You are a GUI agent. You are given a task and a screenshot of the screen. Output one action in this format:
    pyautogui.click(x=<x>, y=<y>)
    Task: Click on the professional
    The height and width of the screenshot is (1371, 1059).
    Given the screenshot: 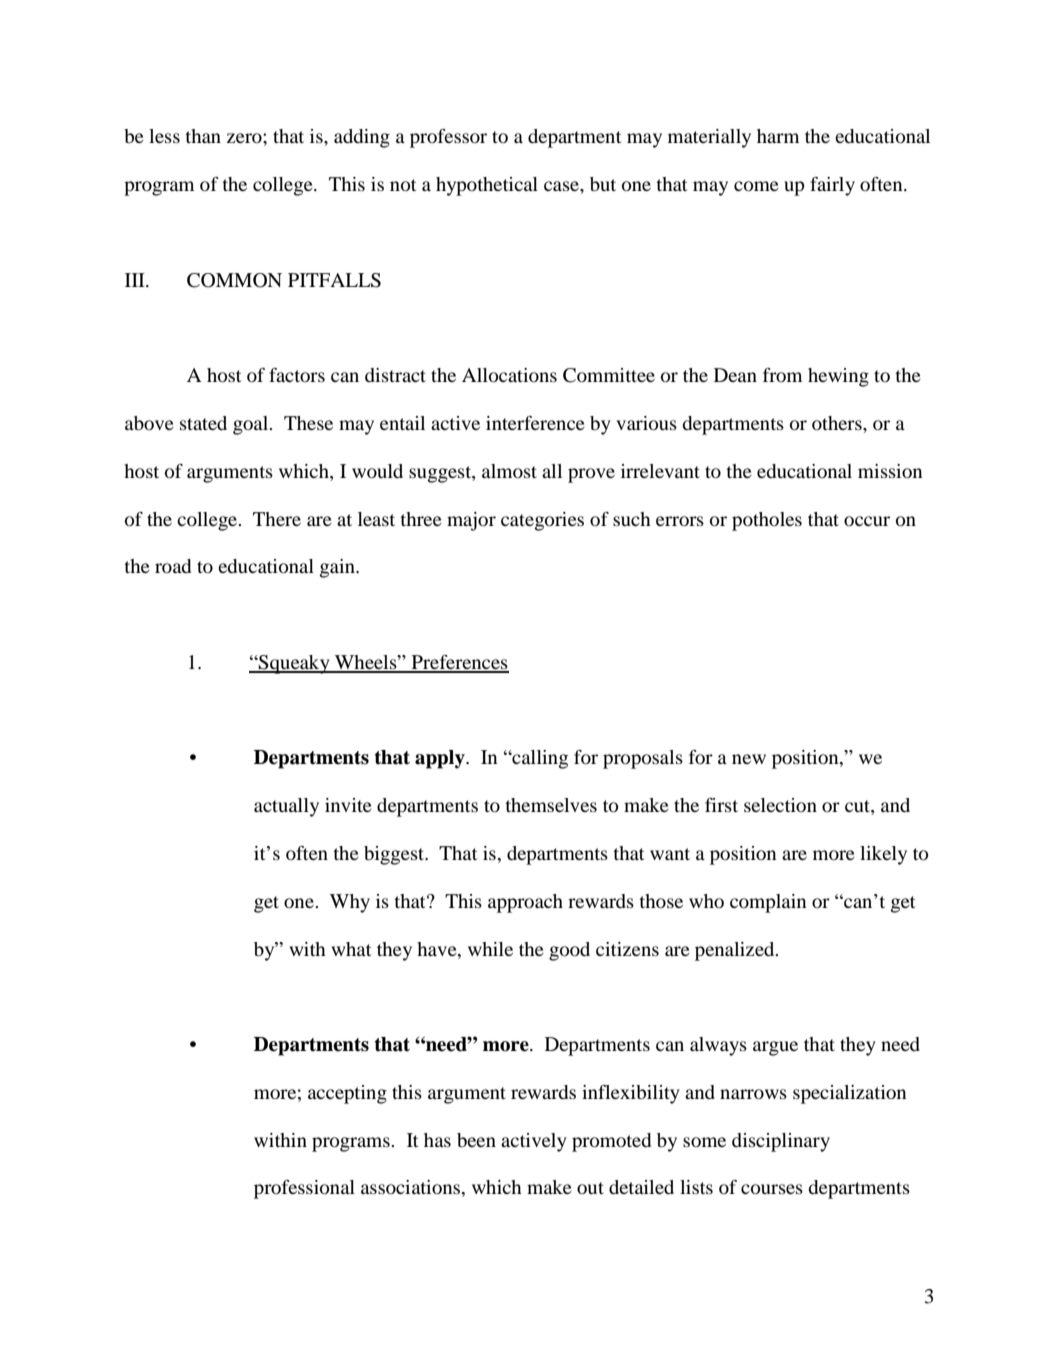 What is the action you would take?
    pyautogui.click(x=304, y=1189)
